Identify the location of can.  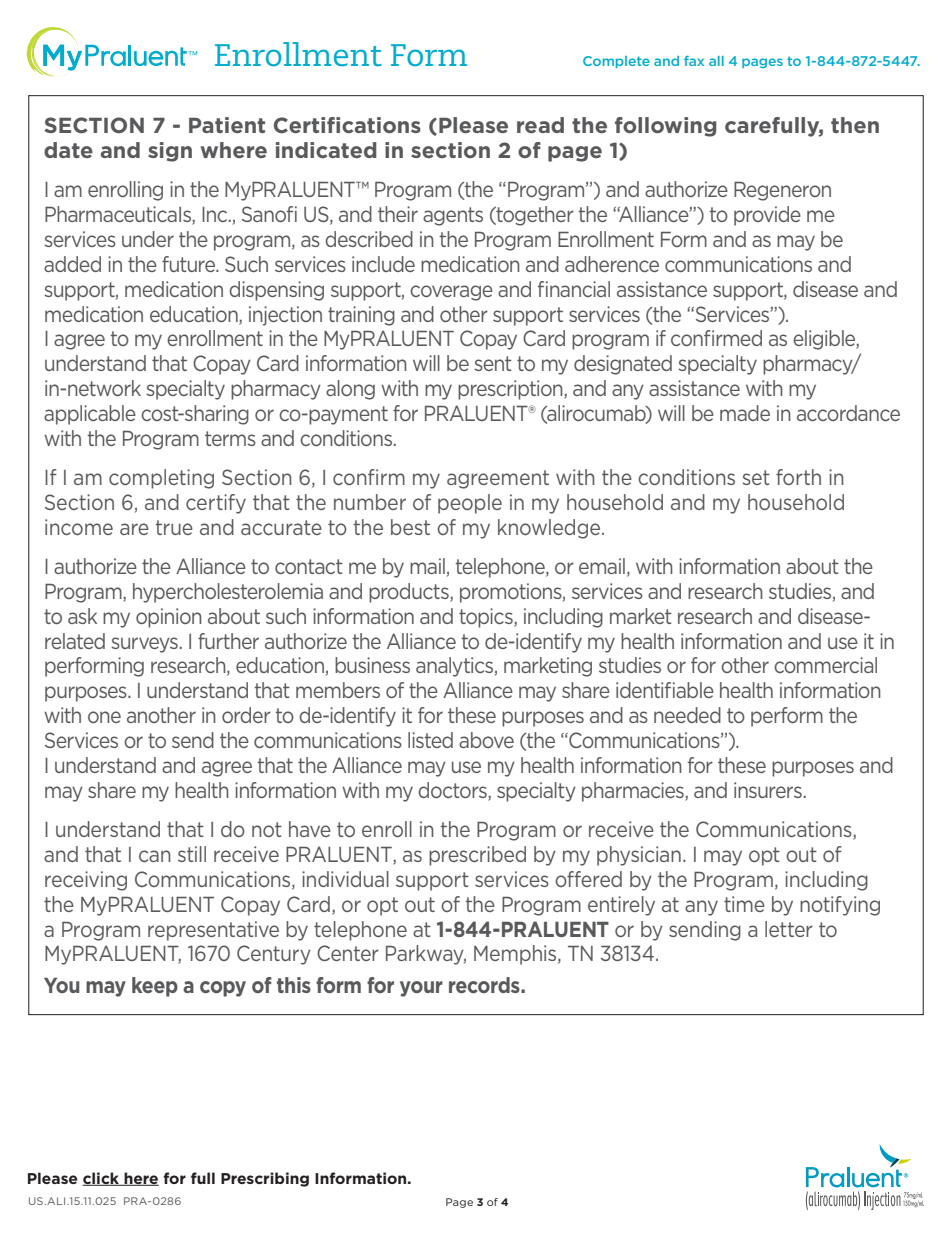
(155, 856).
